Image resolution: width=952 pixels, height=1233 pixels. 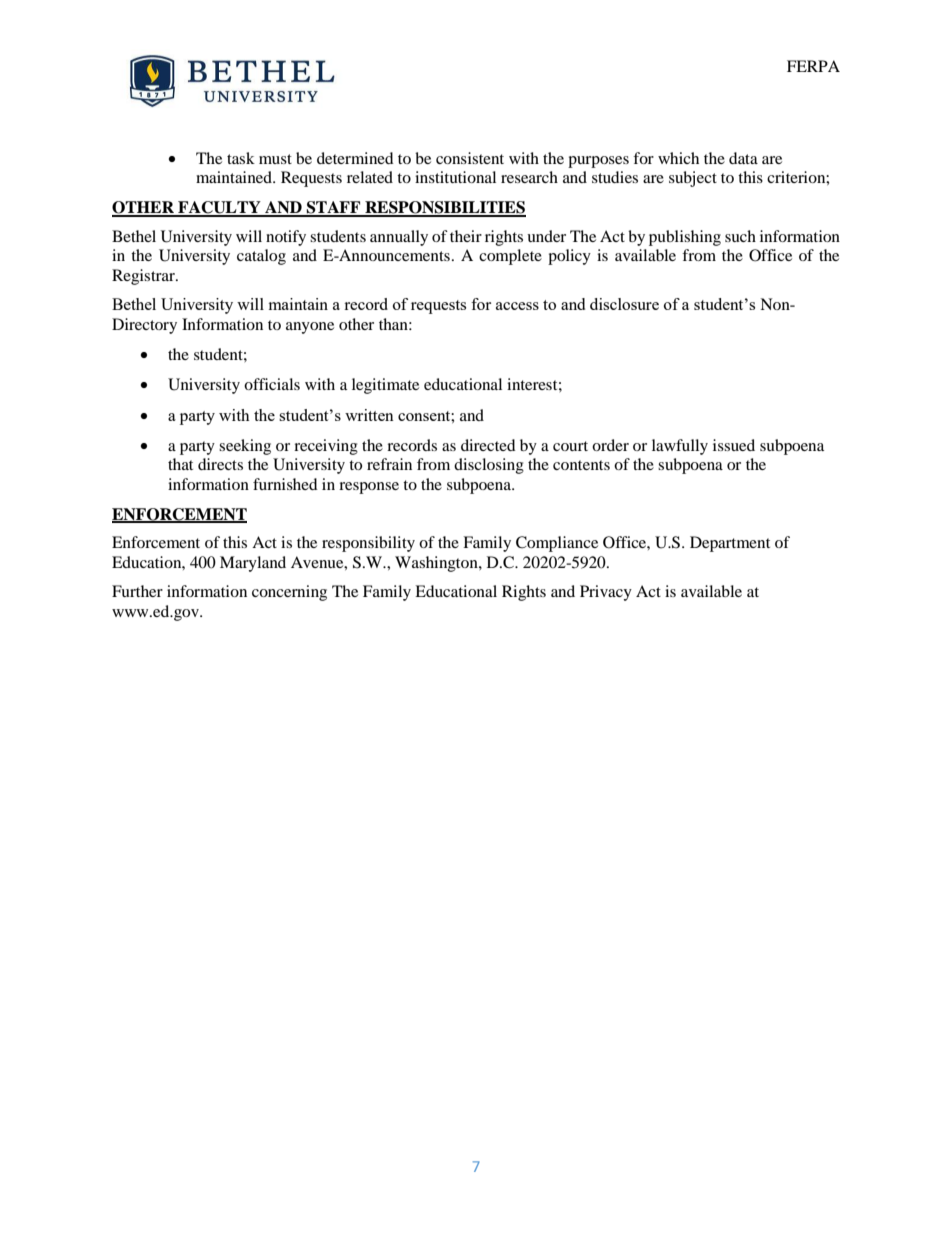 What do you see at coordinates (466, 236) in the page?
I see `their` at bounding box center [466, 236].
